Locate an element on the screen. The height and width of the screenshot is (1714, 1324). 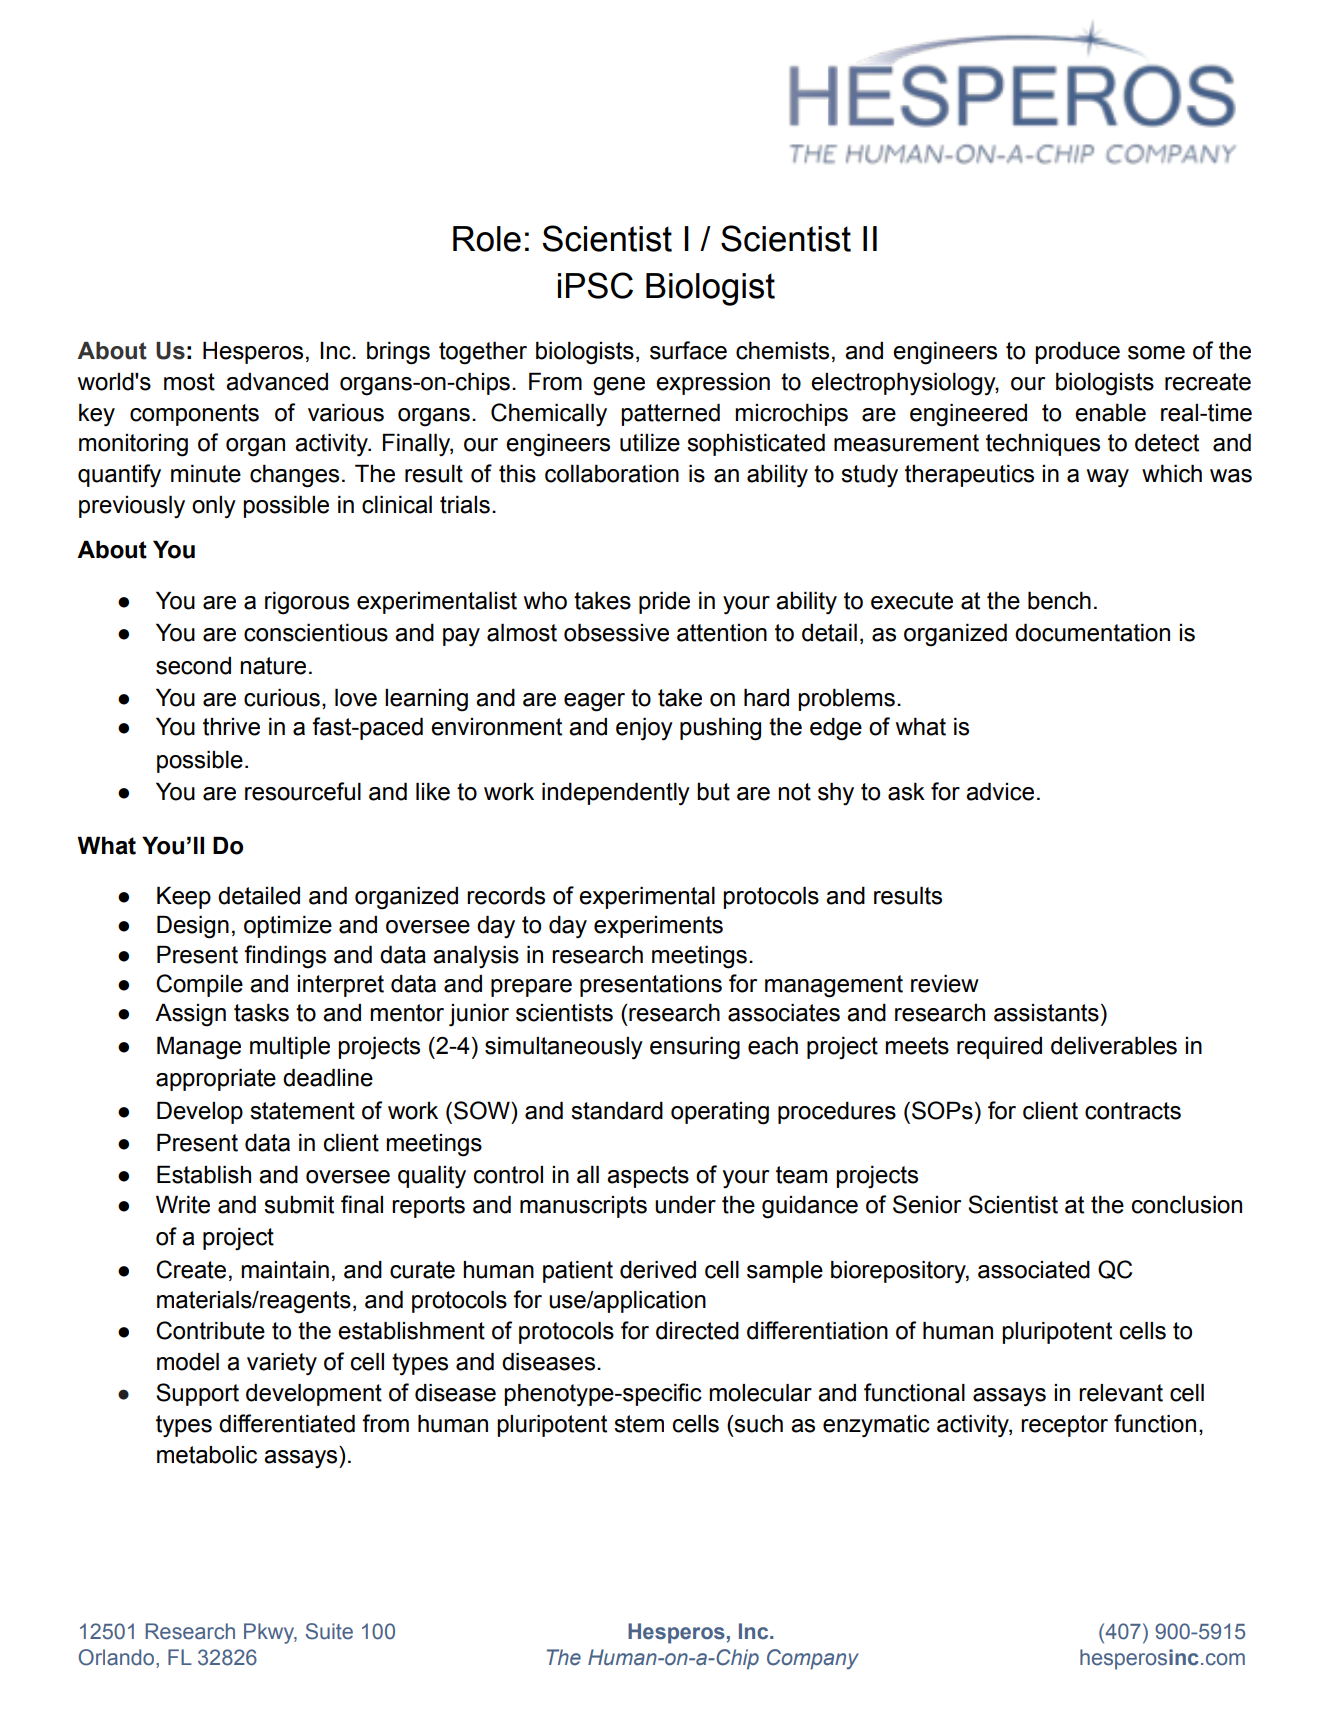
contracts is located at coordinates (1133, 1111).
